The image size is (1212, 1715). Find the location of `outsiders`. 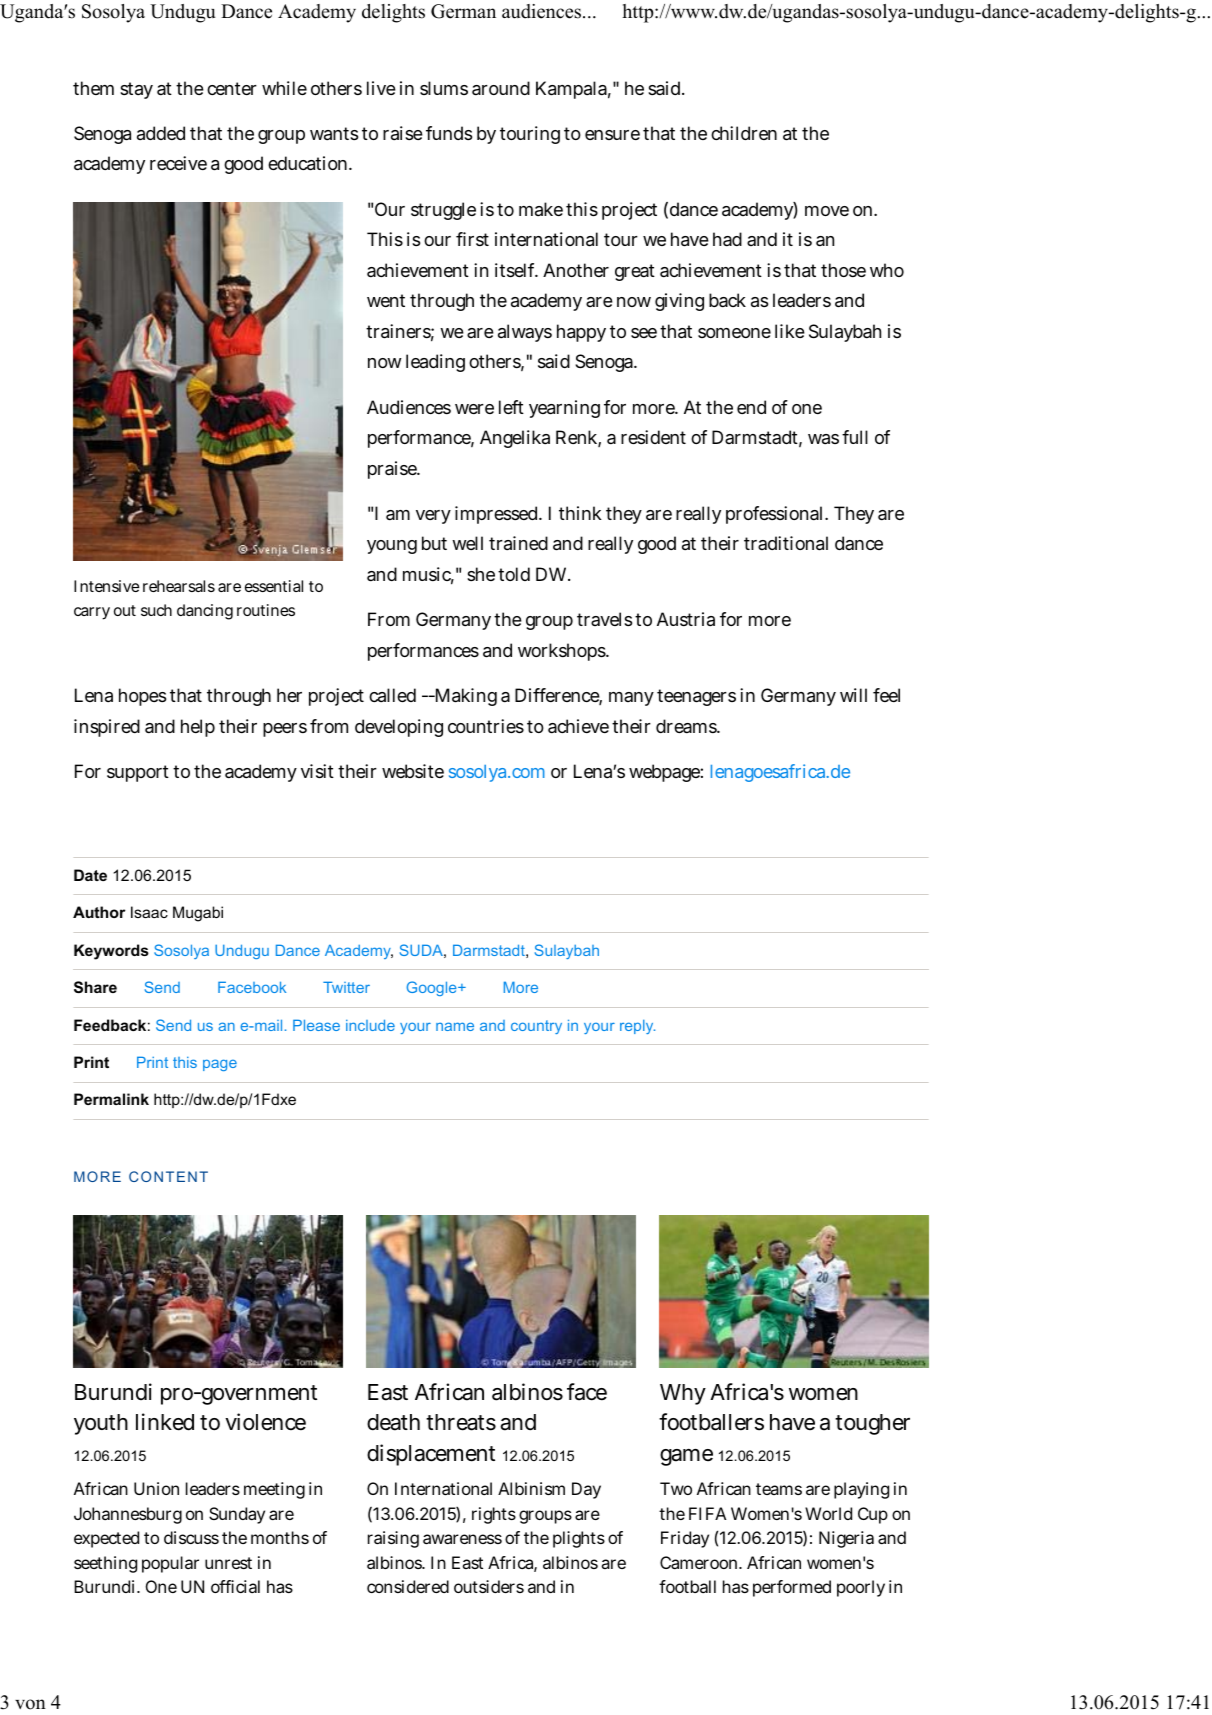

outsiders is located at coordinates (489, 1586).
